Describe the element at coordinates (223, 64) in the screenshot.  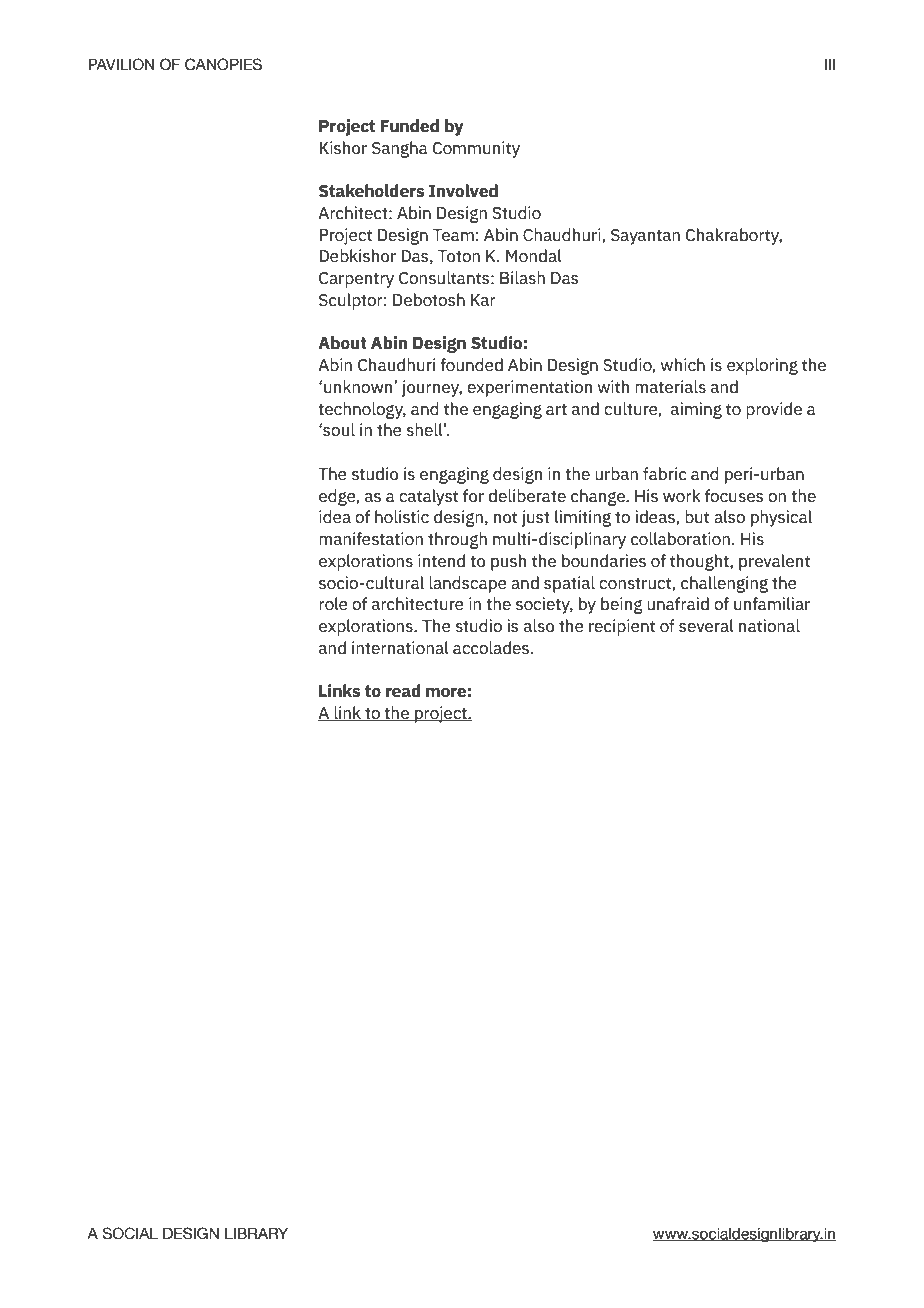
I see `CANOPIES` at that location.
